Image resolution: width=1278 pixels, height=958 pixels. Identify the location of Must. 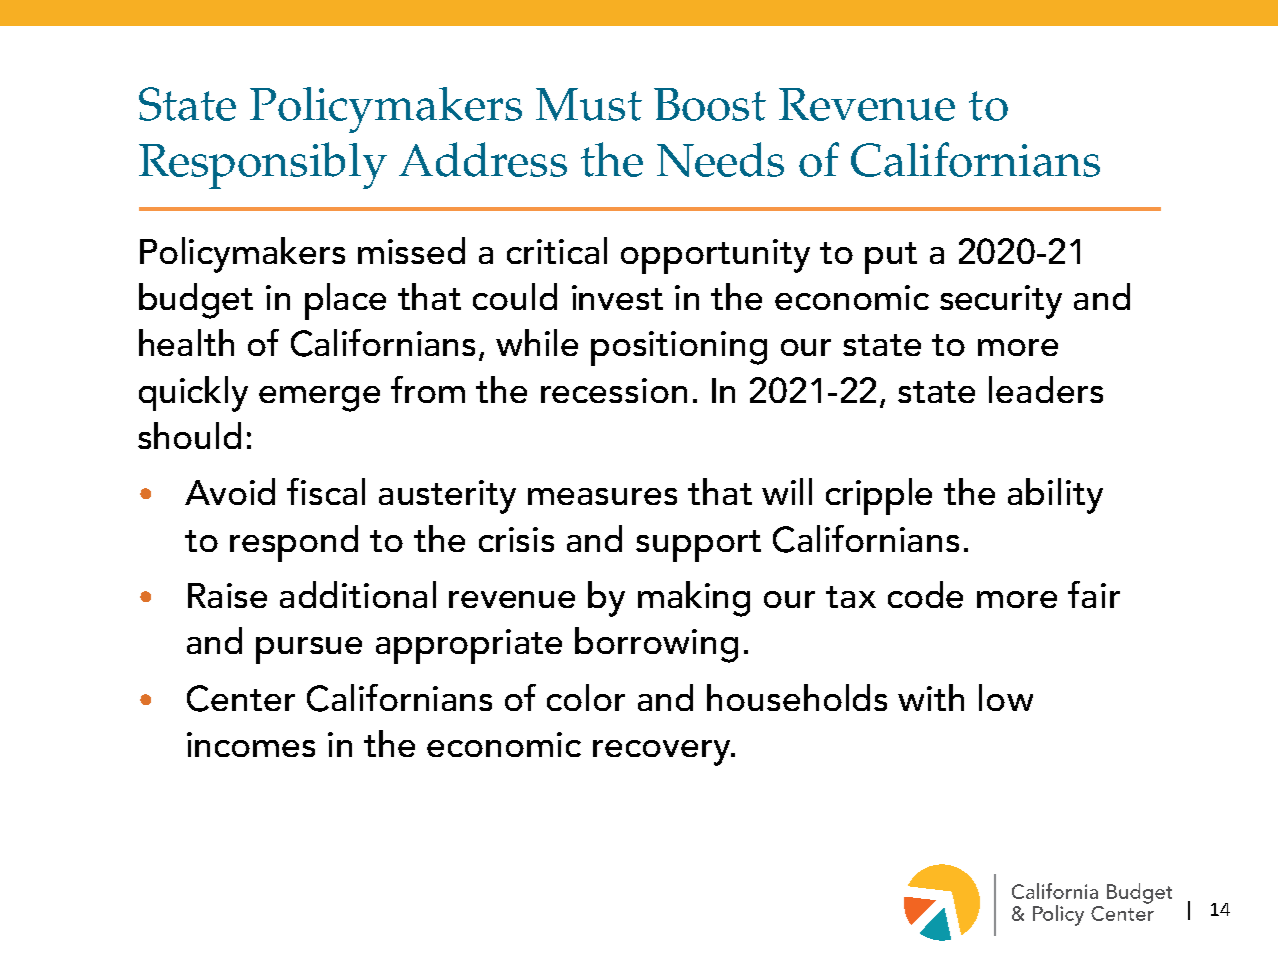
(589, 104).
